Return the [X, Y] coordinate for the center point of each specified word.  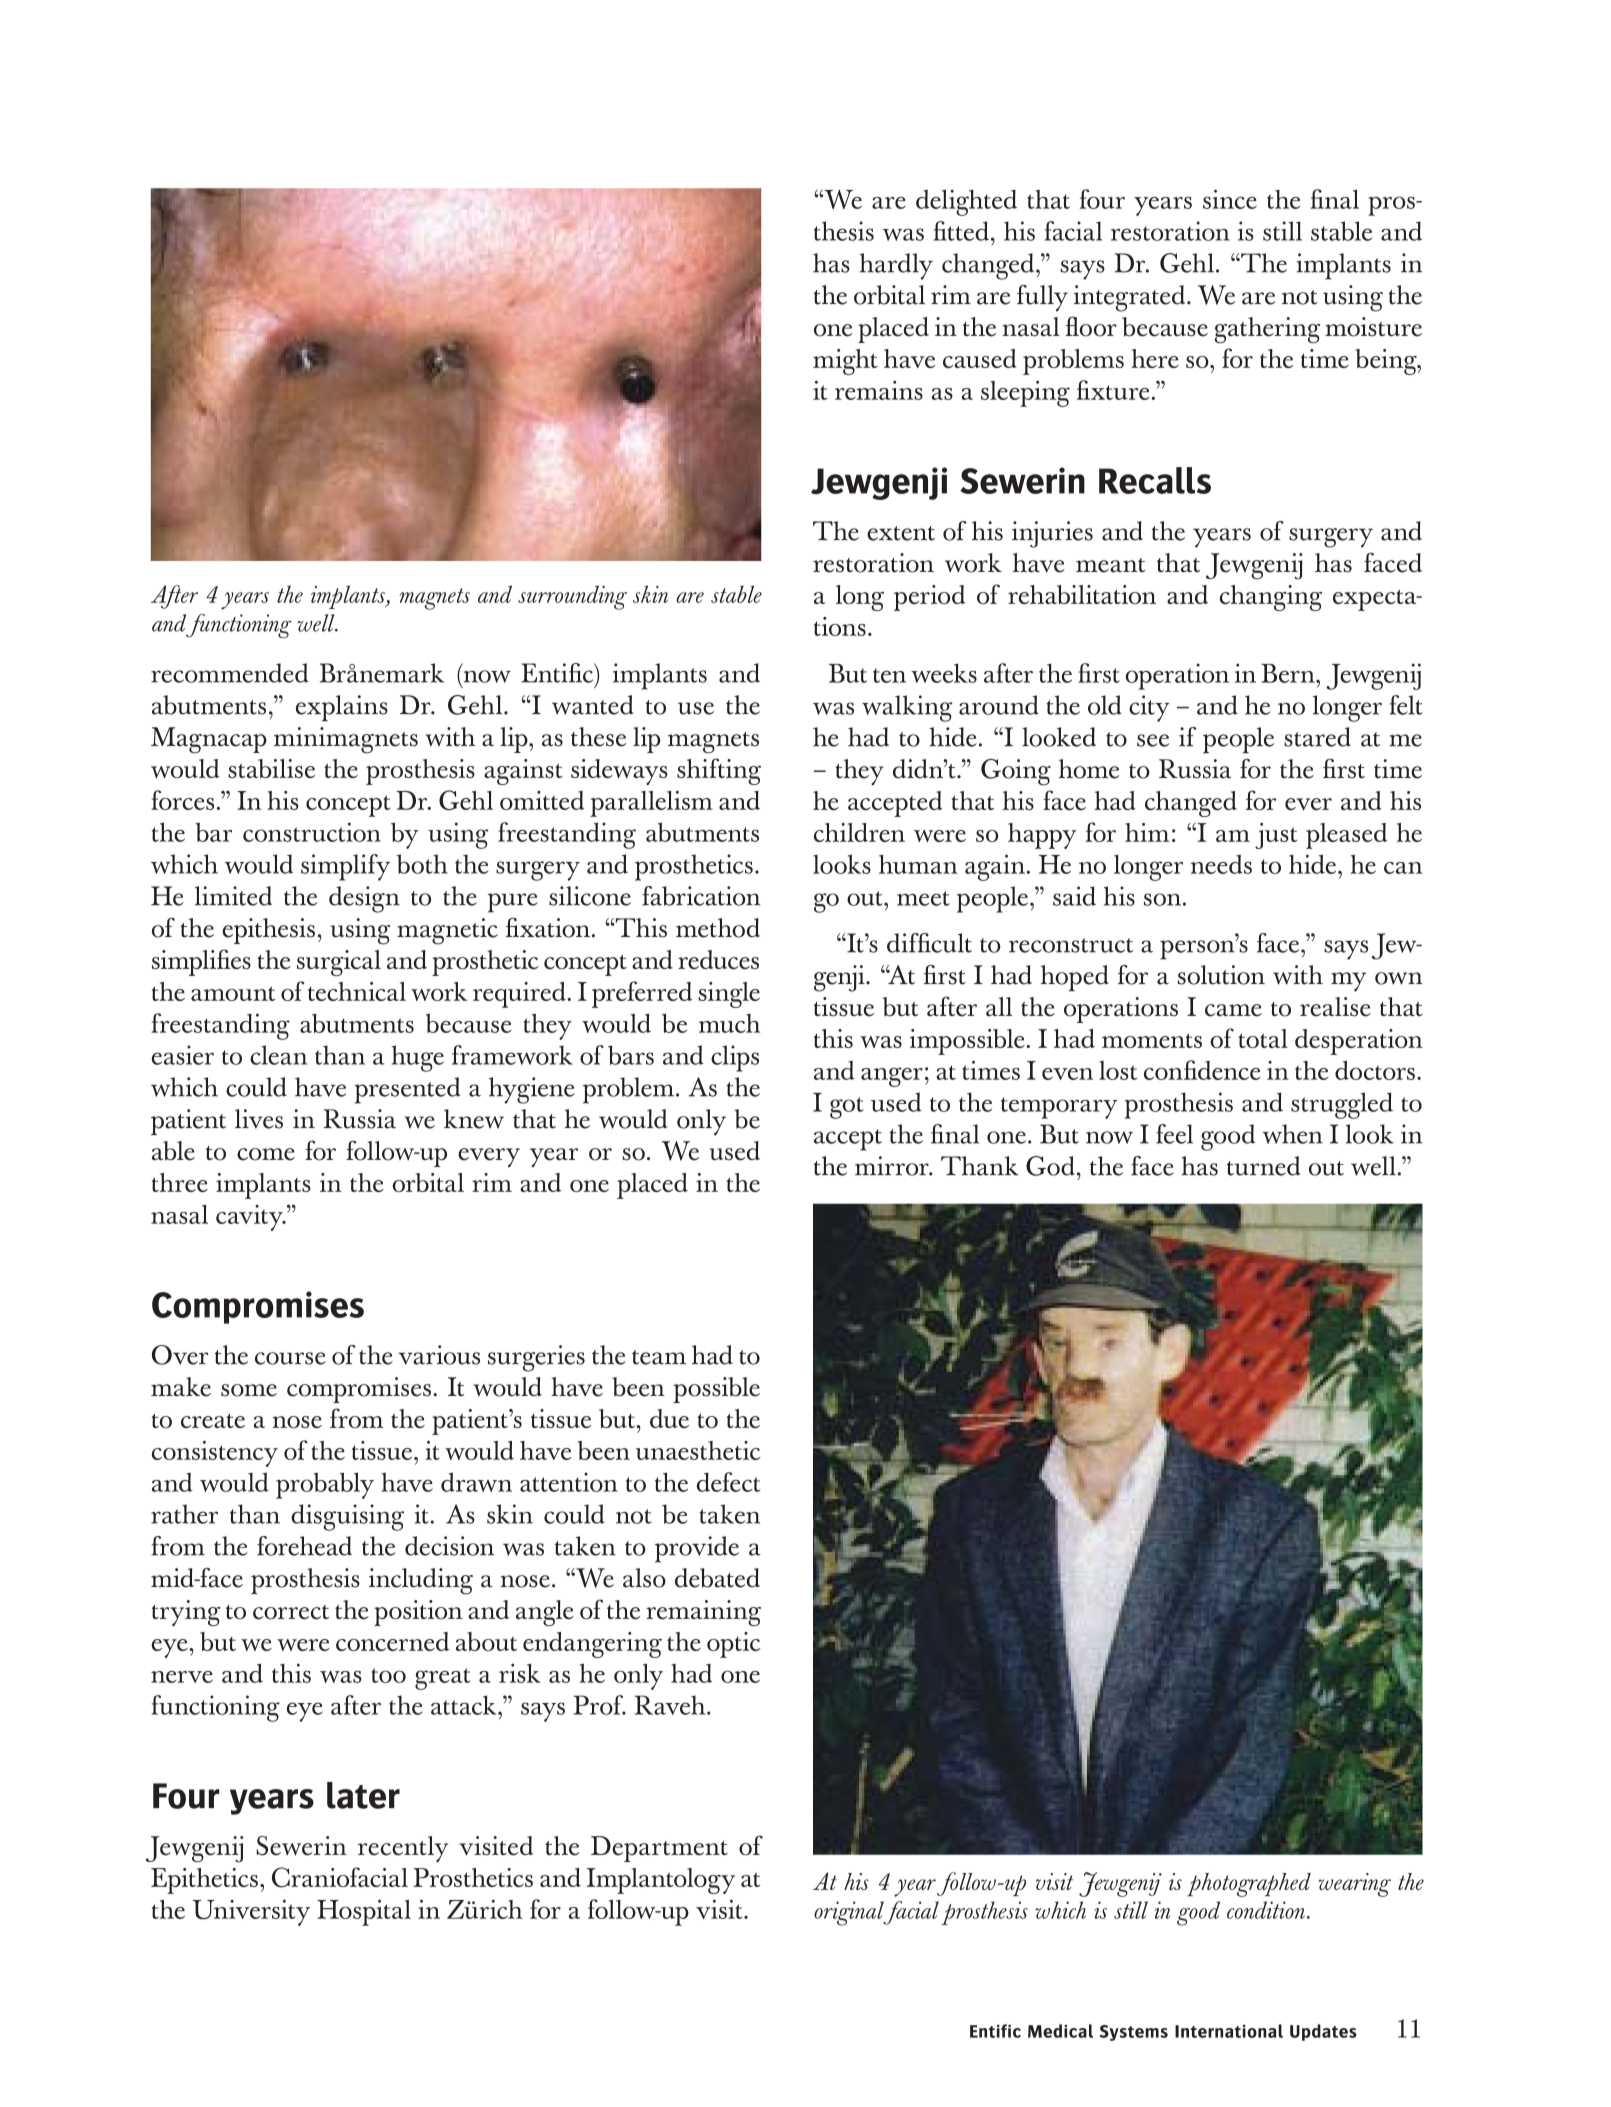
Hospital [364, 1913]
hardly [896, 266]
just [1276, 836]
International [1229, 2031]
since [1230, 199]
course [290, 1358]
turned [1263, 1166]
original [850, 1913]
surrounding [572, 597]
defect [728, 1482]
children [859, 832]
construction [312, 832]
